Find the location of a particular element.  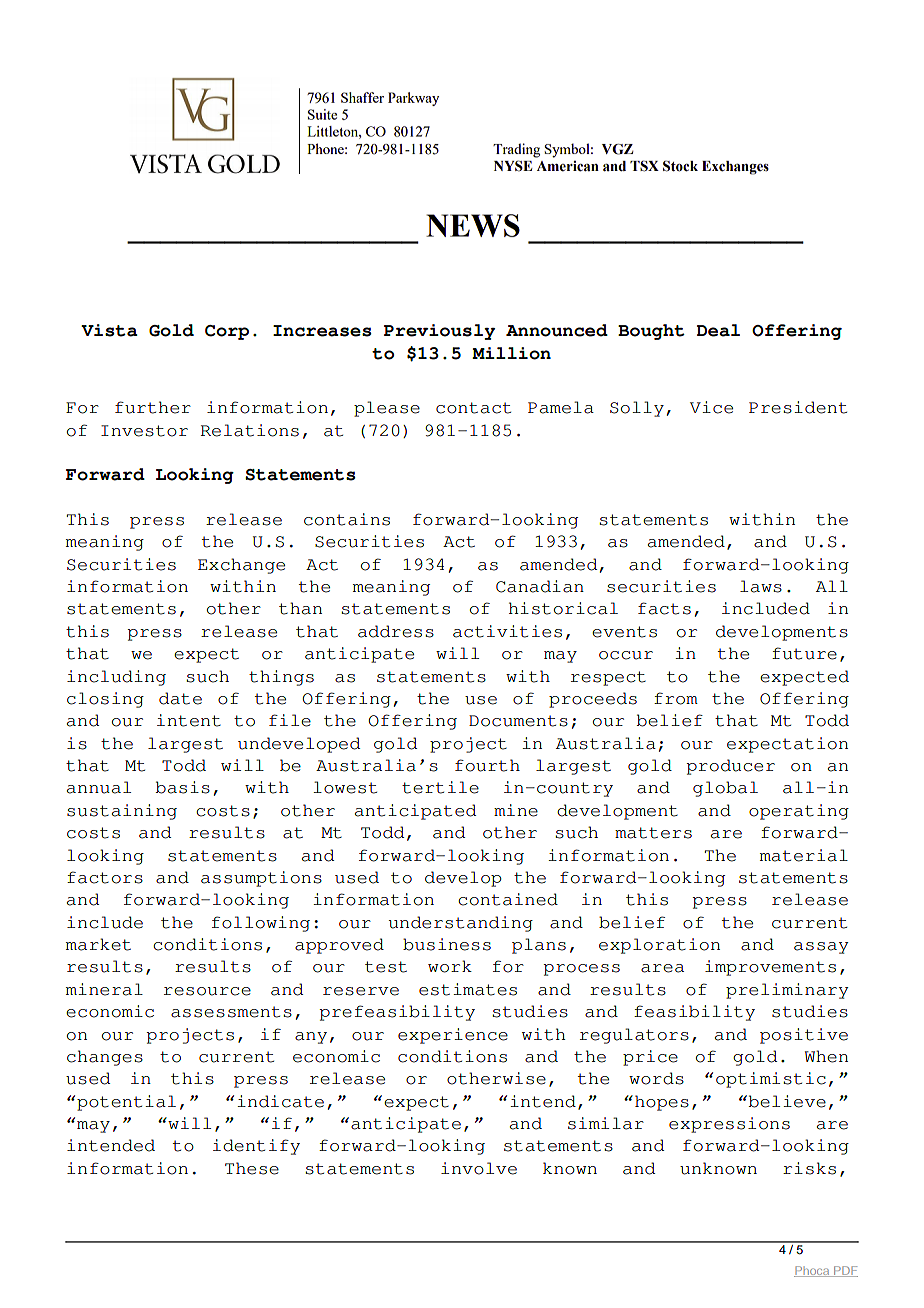

improvements is located at coordinates (770, 968).
